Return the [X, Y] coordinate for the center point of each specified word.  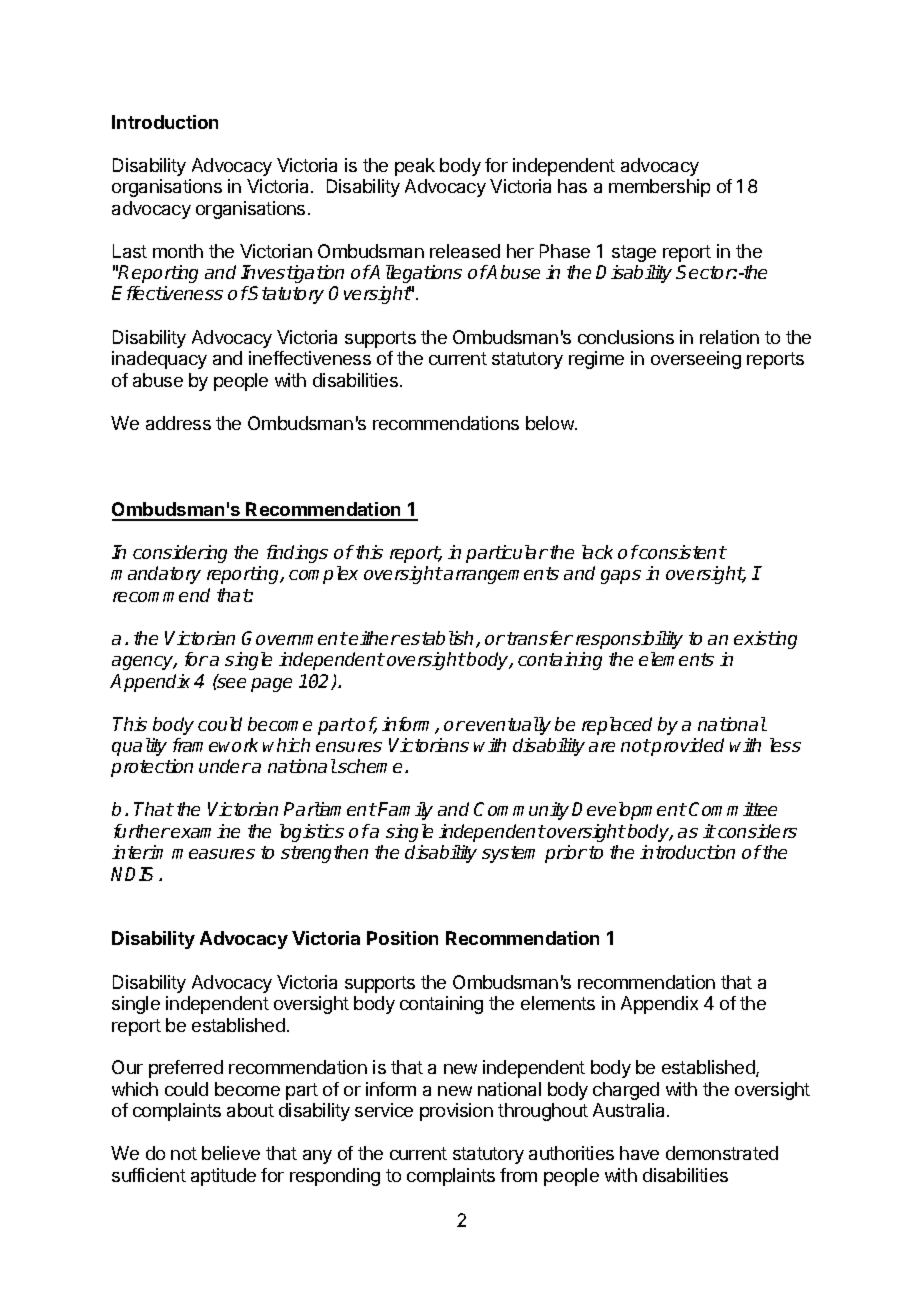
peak [415, 167]
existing [765, 640]
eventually [508, 726]
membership [659, 188]
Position [402, 938]
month [178, 251]
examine [205, 831]
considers [757, 831]
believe [231, 1153]
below [551, 423]
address [178, 423]
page [271, 685]
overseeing [696, 360]
